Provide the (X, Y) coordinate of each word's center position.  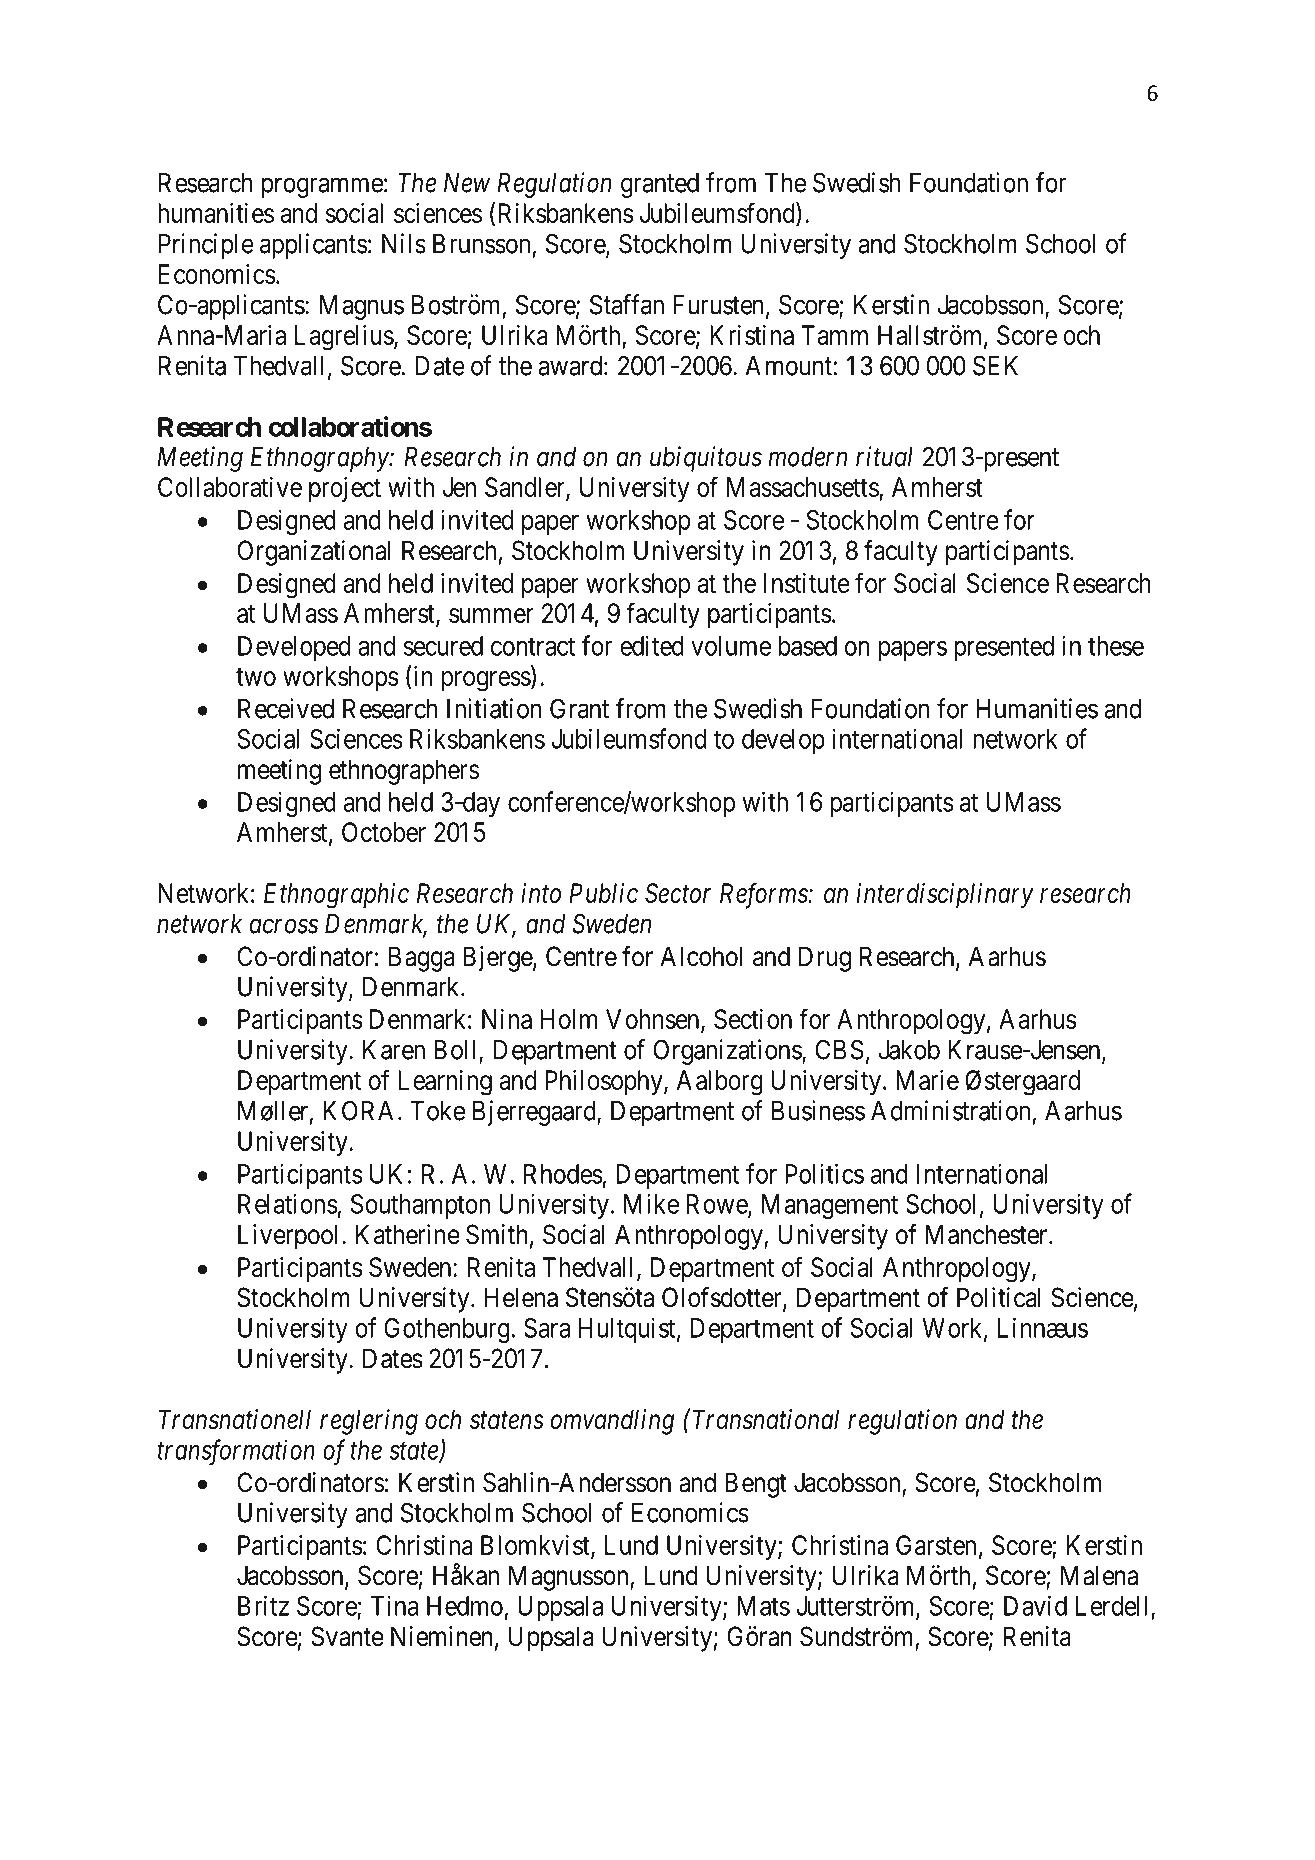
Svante (347, 1636)
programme (322, 188)
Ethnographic (336, 896)
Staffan (627, 304)
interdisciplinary (945, 896)
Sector (678, 893)
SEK (995, 365)
